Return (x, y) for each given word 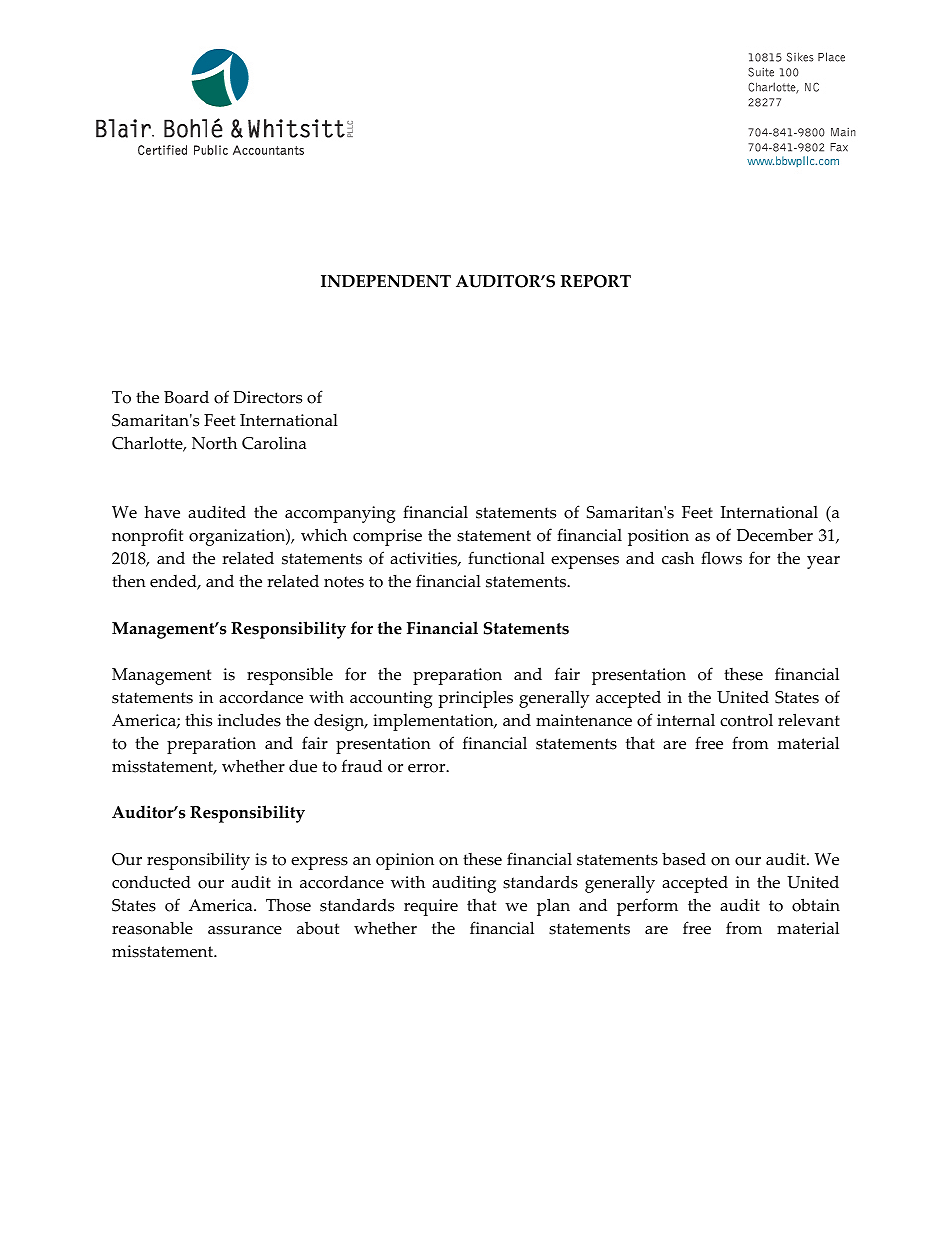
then (129, 581)
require (431, 907)
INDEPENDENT (386, 281)
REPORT (596, 281)
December (775, 535)
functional (506, 558)
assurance (245, 930)
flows (721, 558)
